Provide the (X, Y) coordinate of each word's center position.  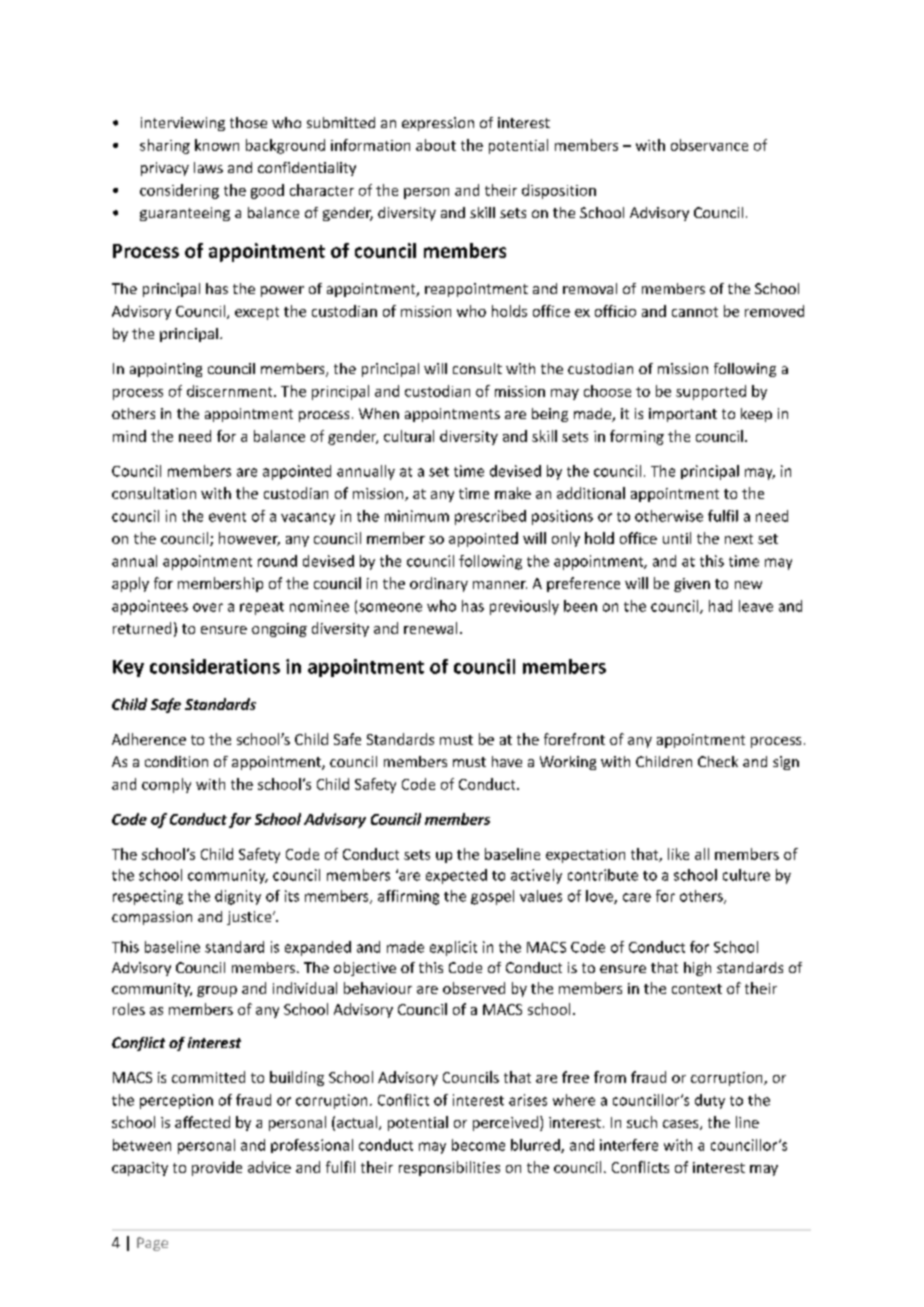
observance (709, 145)
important (683, 415)
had (720, 606)
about (436, 145)
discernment (231, 391)
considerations (215, 666)
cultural (409, 436)
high (697, 969)
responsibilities (449, 1168)
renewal (430, 628)
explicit (453, 948)
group (217, 991)
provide (217, 1168)
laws (208, 167)
